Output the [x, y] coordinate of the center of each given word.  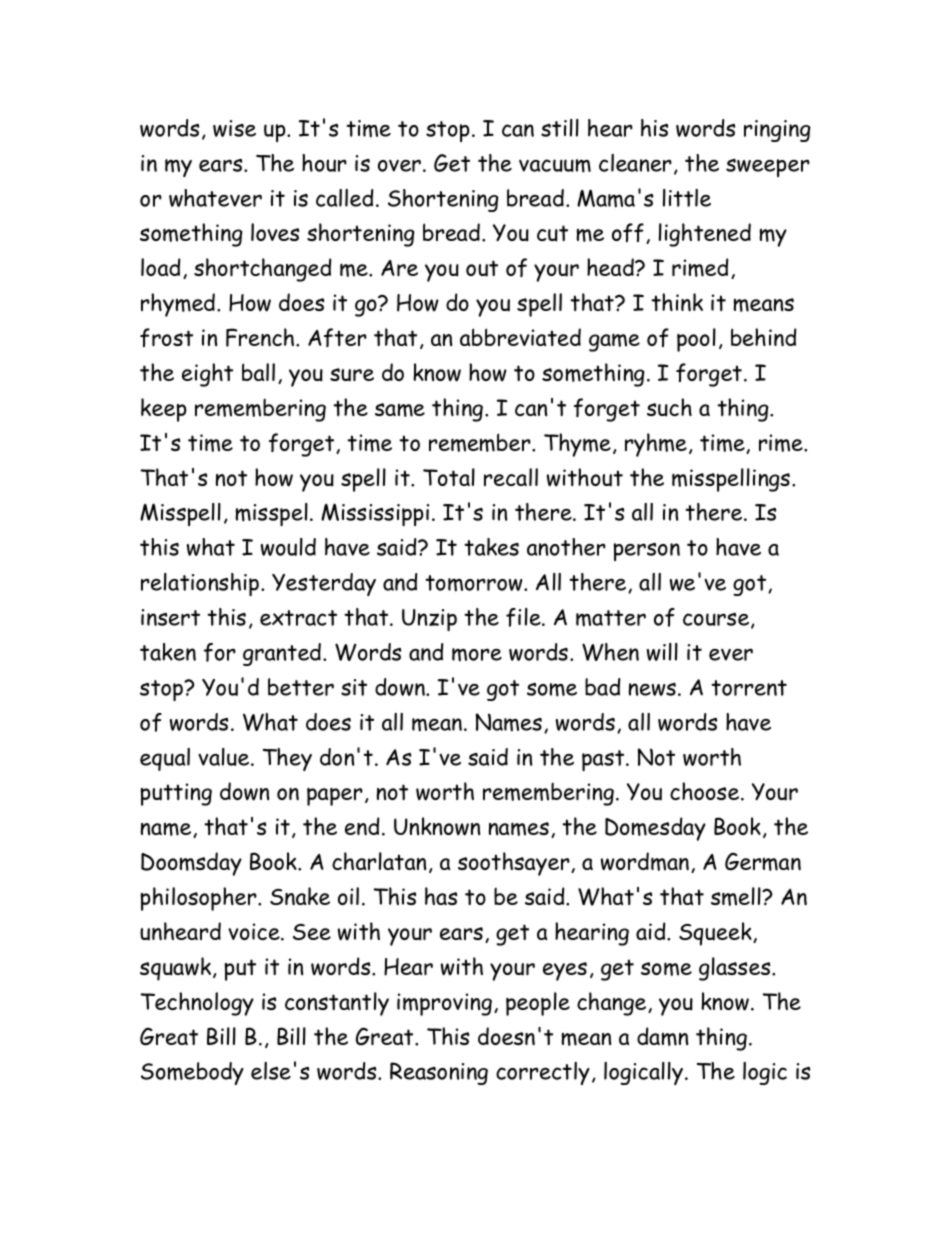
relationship [201, 584]
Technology [197, 1004]
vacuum [555, 166]
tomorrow [475, 583]
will [662, 652]
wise [234, 128]
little [687, 198]
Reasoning [439, 1073]
